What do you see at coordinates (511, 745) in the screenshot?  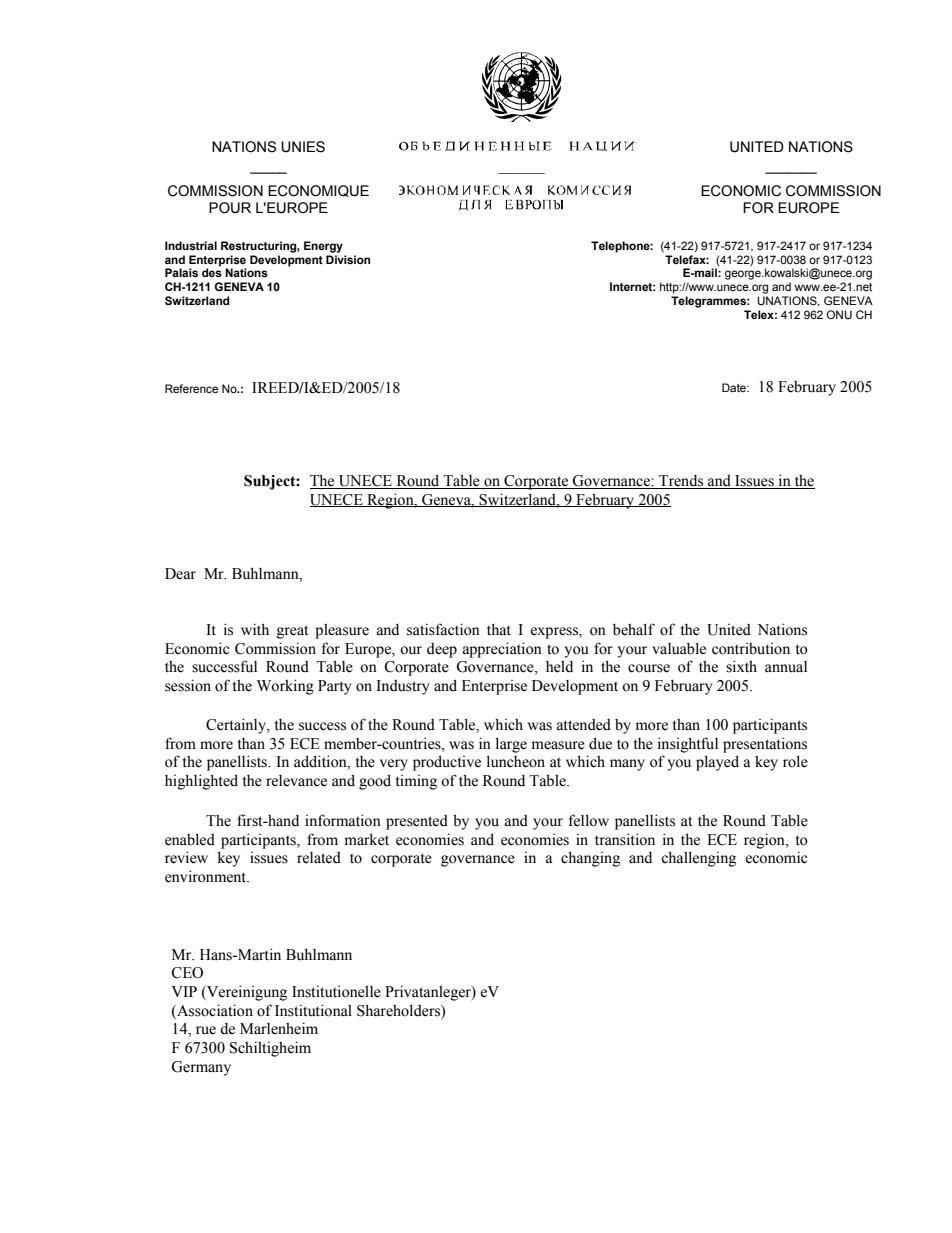 I see `large` at bounding box center [511, 745].
